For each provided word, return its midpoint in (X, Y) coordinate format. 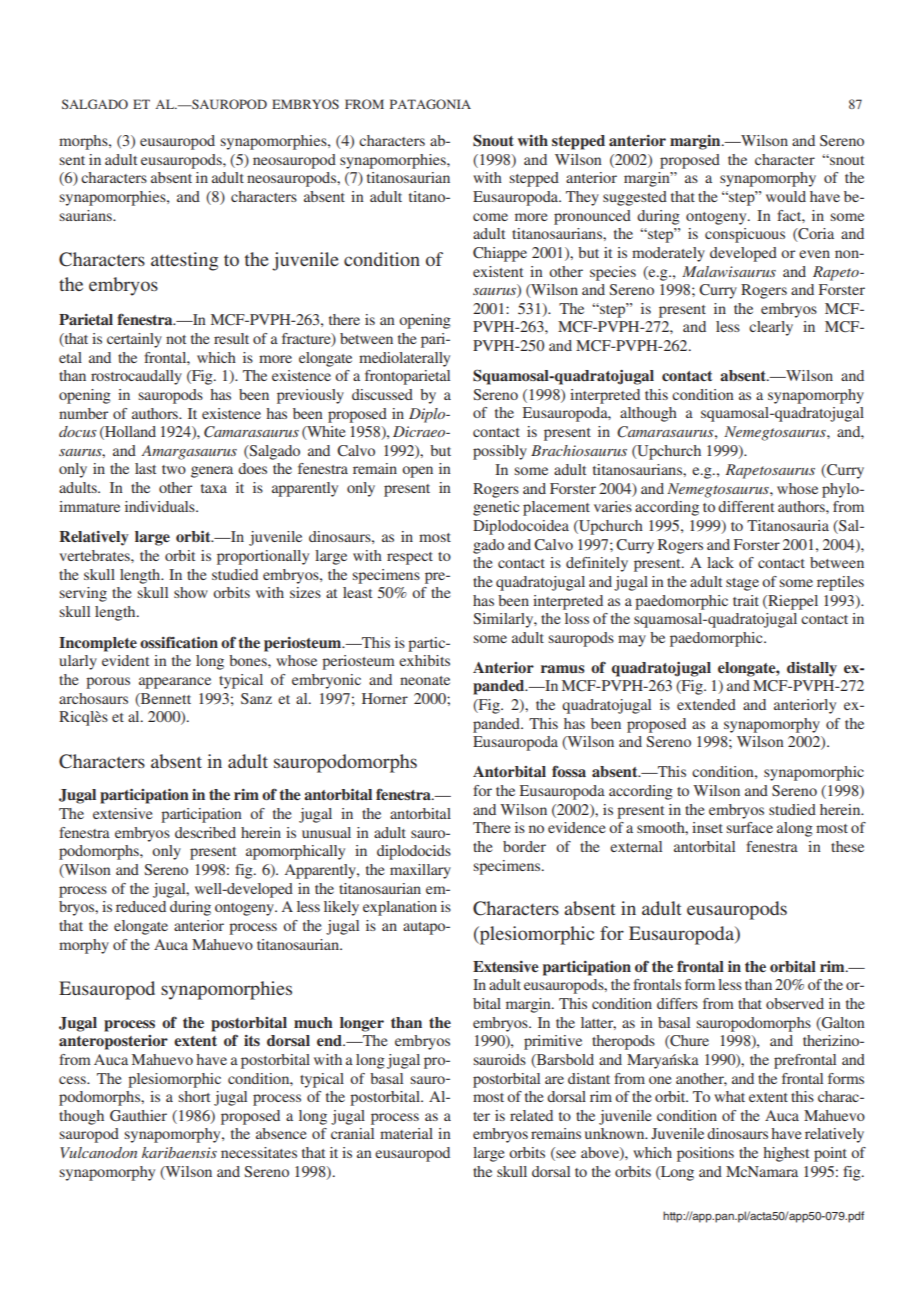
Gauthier (138, 1115)
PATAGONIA (430, 104)
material (406, 1133)
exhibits (424, 660)
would (786, 196)
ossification (179, 642)
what (729, 1096)
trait (746, 600)
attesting (184, 261)
